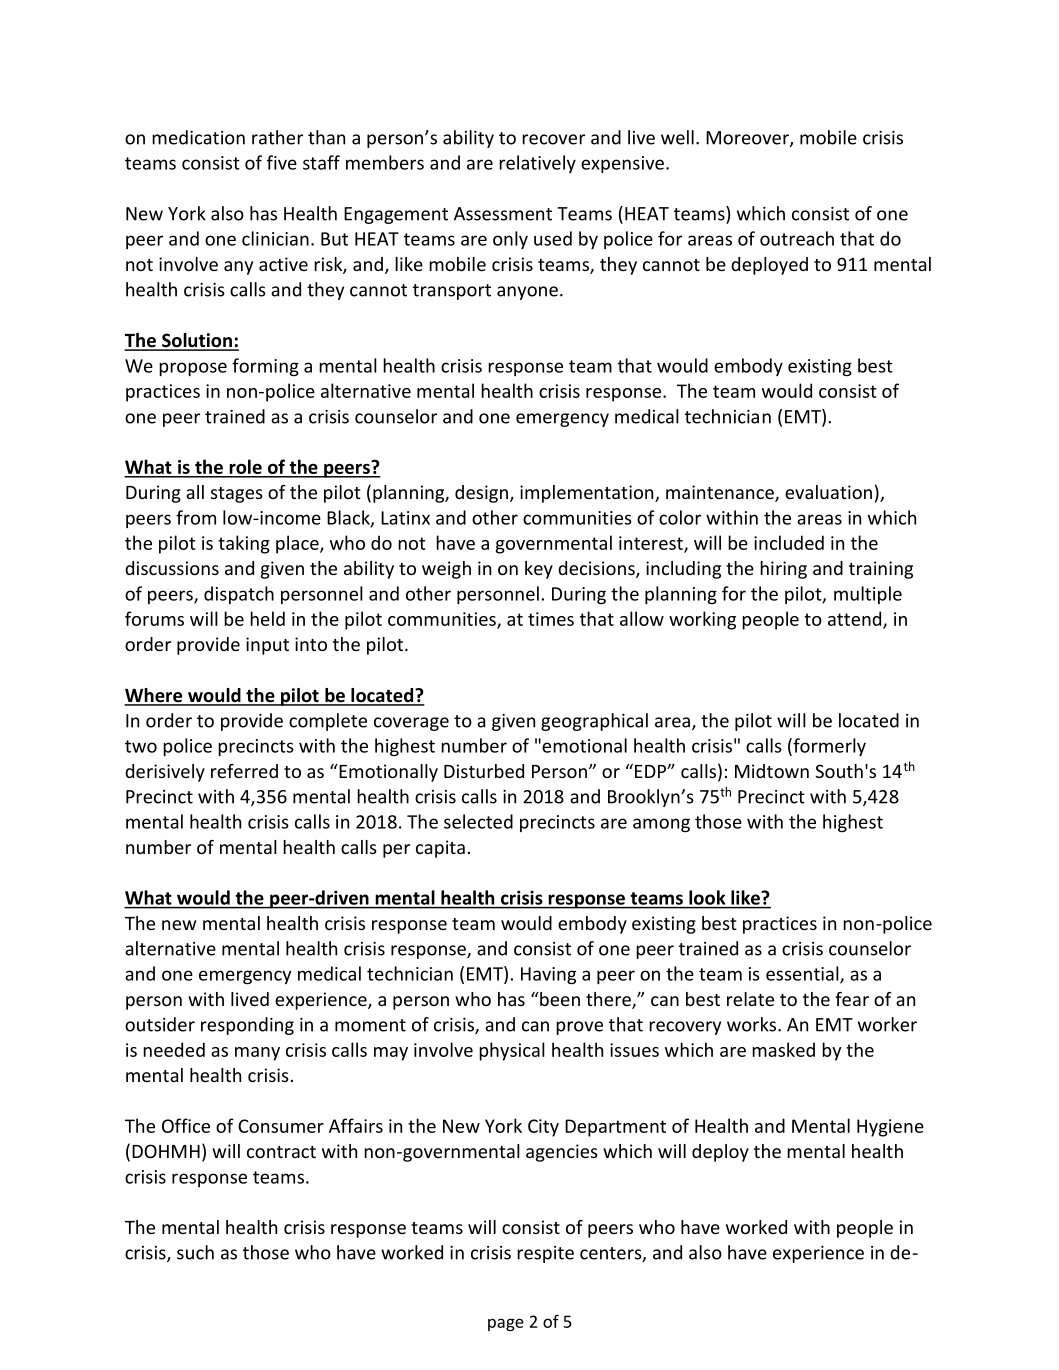 This screenshot has width=1059, height=1370. What do you see at coordinates (484, 771) in the screenshot?
I see `Disturbed` at bounding box center [484, 771].
